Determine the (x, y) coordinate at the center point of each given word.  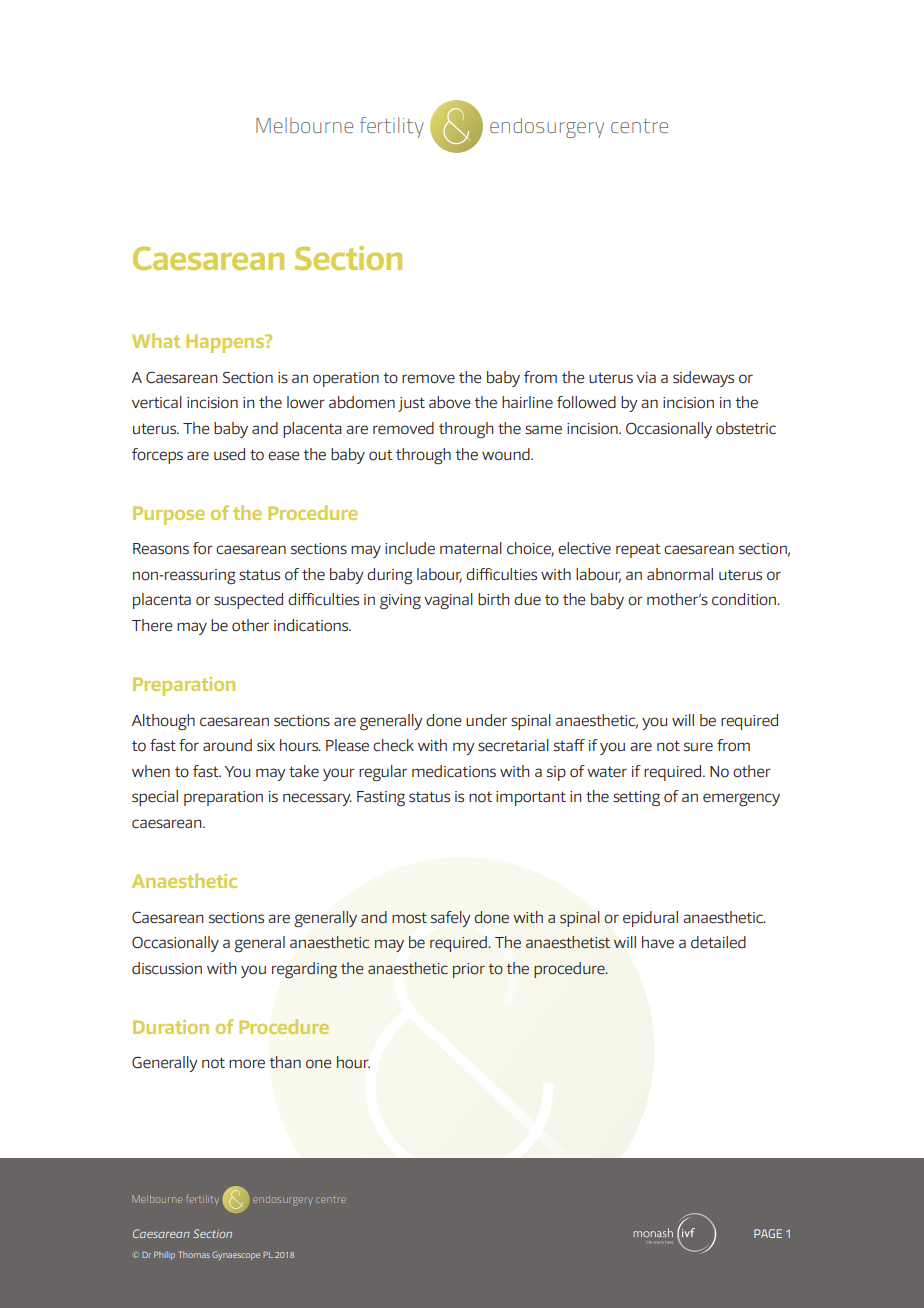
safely (451, 919)
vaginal (448, 601)
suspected (248, 601)
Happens (226, 343)
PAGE (768, 1233)
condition (745, 599)
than (285, 1062)
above (450, 402)
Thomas (194, 1254)
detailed (718, 942)
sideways (703, 379)
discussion (167, 968)
